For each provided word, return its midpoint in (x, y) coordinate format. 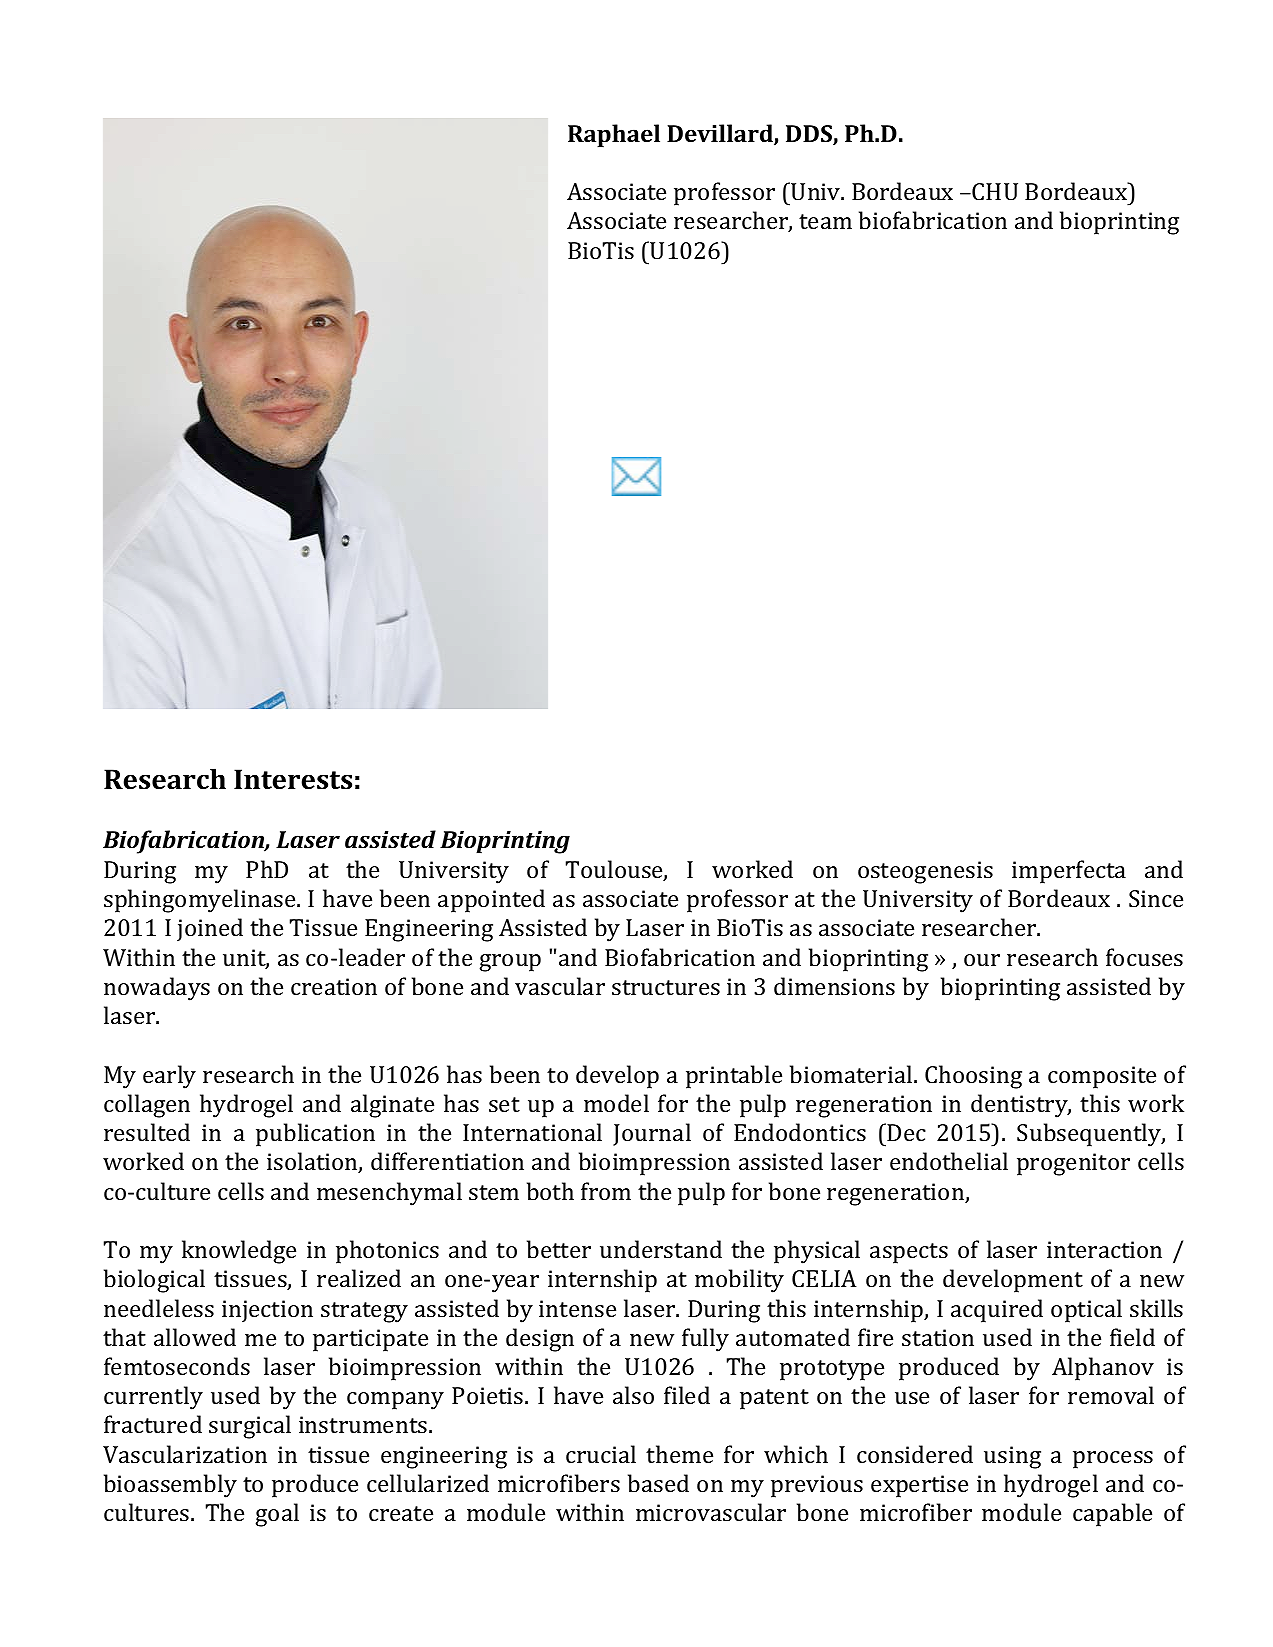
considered (915, 1454)
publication (315, 1135)
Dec (906, 1132)
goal (277, 1515)
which (796, 1454)
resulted (147, 1132)
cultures (148, 1512)
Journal (652, 1134)
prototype (832, 1370)
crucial (601, 1454)
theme (679, 1454)
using (1012, 1457)
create (401, 1513)
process (1113, 1460)
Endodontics (800, 1132)
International (532, 1132)
